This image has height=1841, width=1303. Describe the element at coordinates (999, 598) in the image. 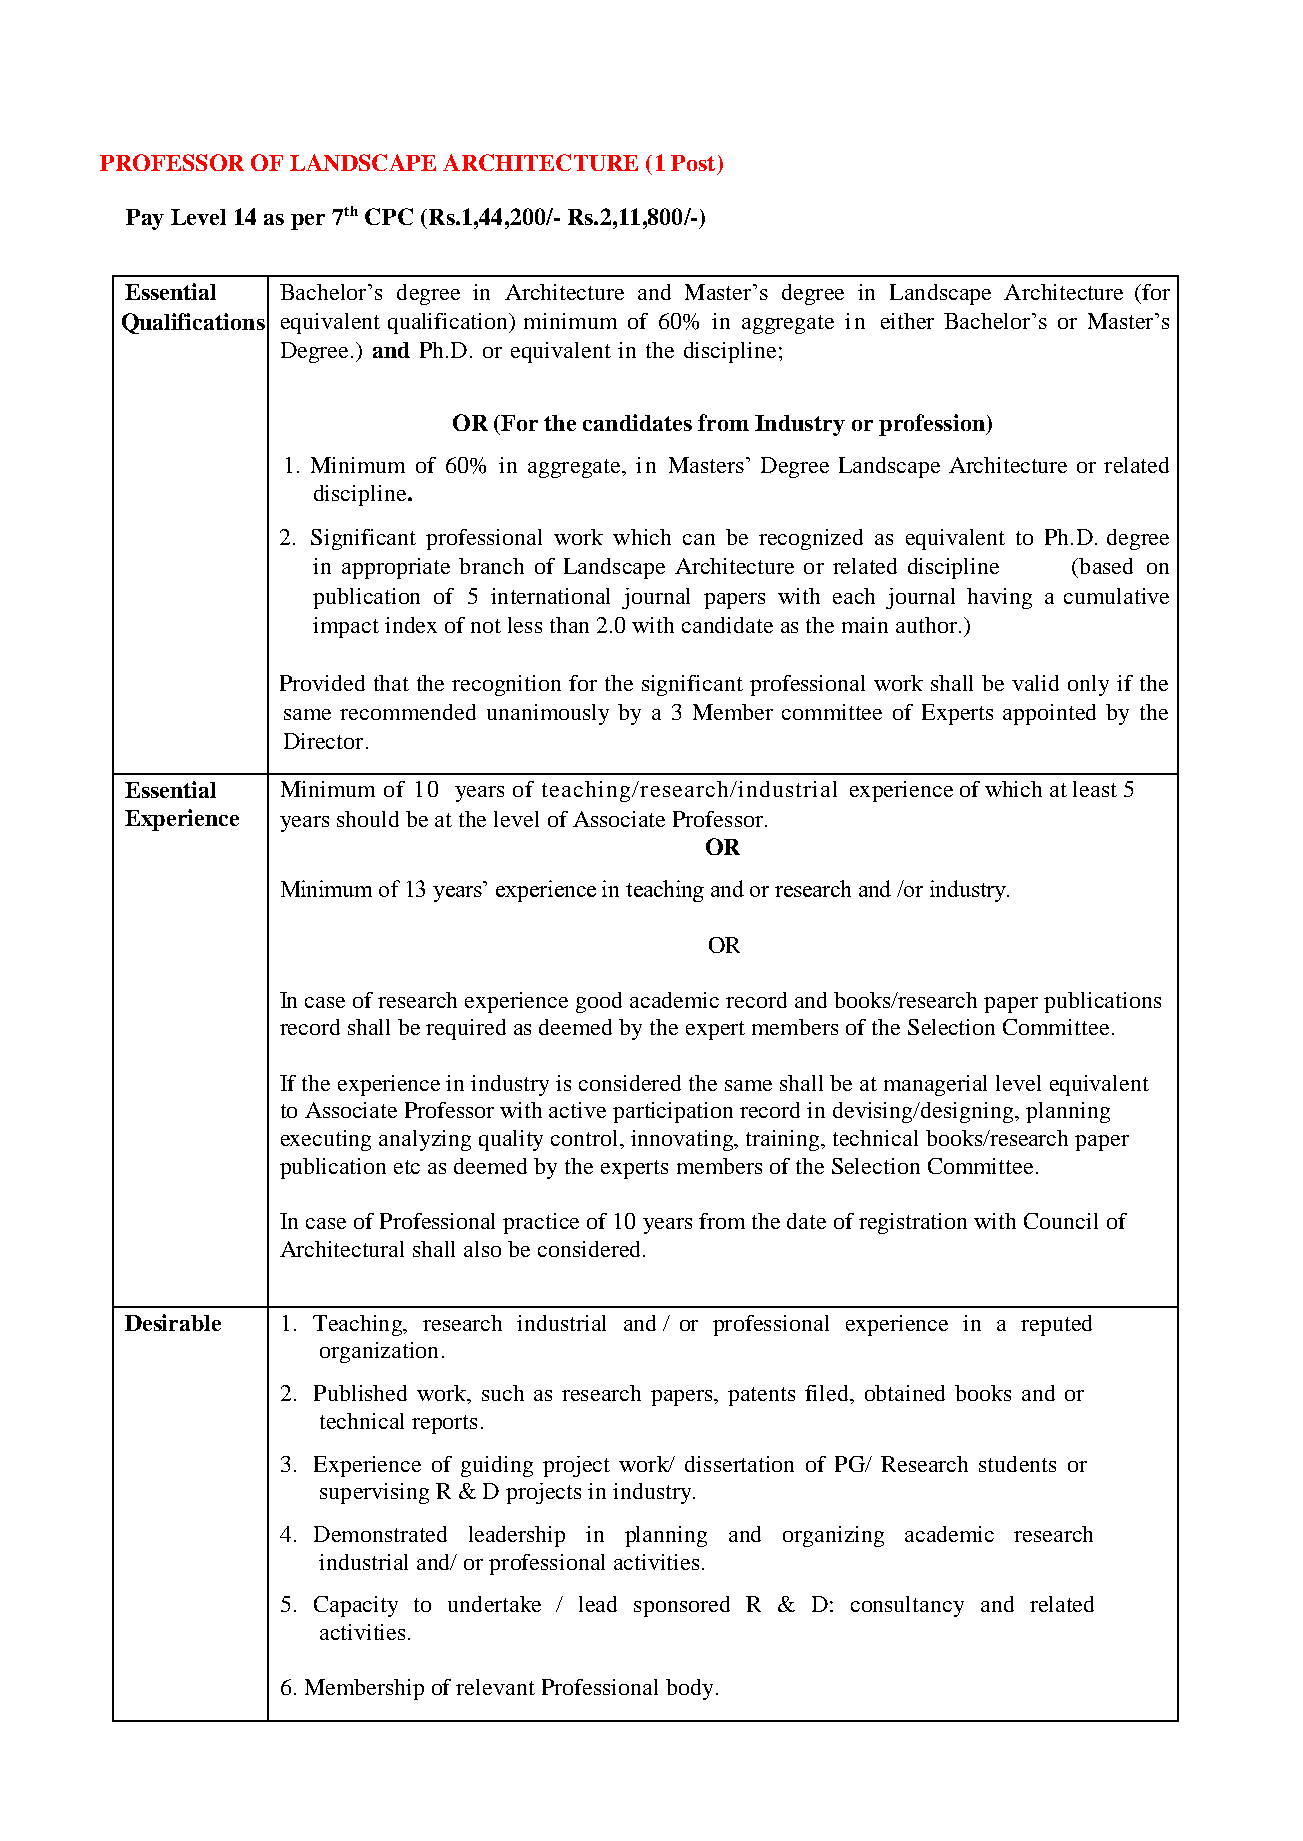

I see `having` at that location.
